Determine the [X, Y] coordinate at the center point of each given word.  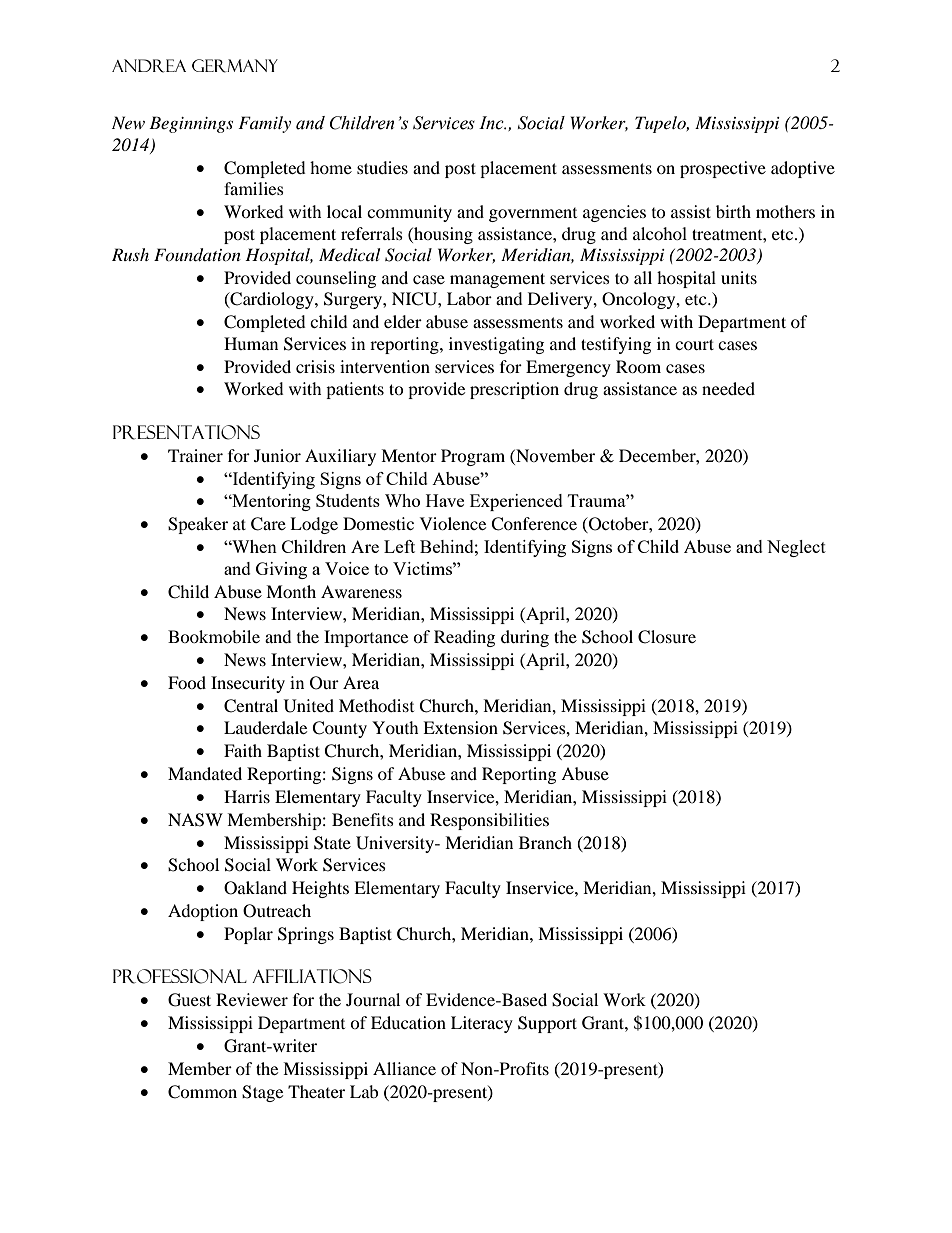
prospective [723, 169]
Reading [464, 638]
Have [445, 500]
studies [382, 167]
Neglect [796, 548]
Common [202, 1092]
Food [187, 682]
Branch [545, 842]
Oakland [255, 888]
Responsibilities [489, 821]
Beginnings [191, 124]
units [739, 277]
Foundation [197, 255]
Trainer [195, 455]
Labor [469, 298]
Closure [667, 637]
